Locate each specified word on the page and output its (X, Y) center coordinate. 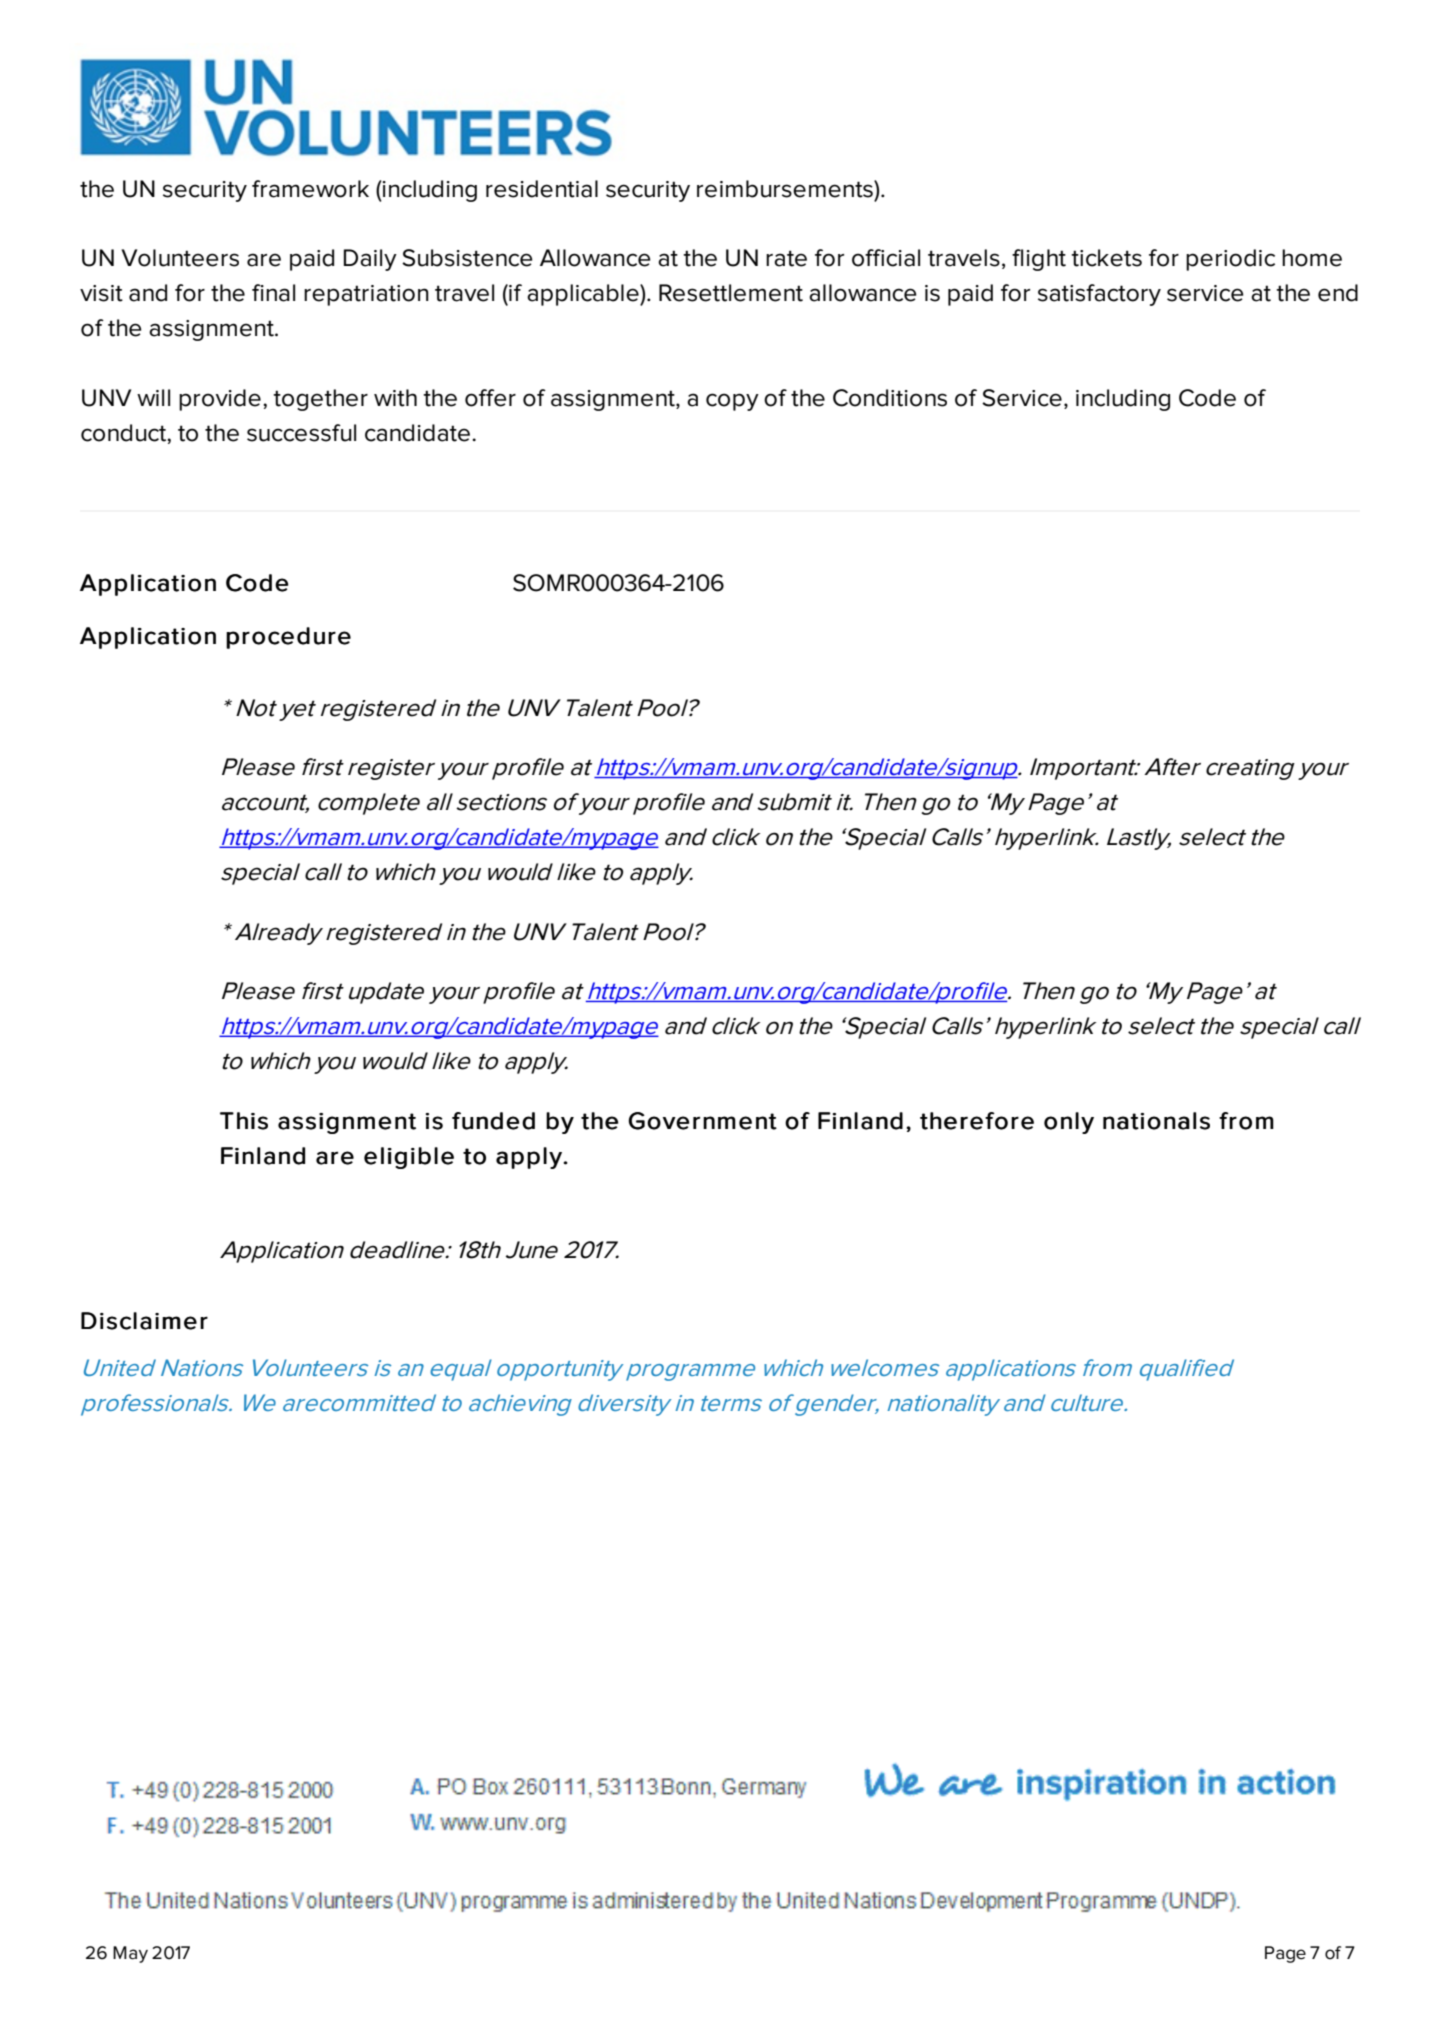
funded (493, 1121)
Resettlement (731, 293)
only (1069, 1123)
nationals (1156, 1121)
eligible (409, 1158)
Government (702, 1121)
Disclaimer (144, 1321)
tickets (1106, 258)
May (130, 1954)
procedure (288, 638)
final (273, 293)
